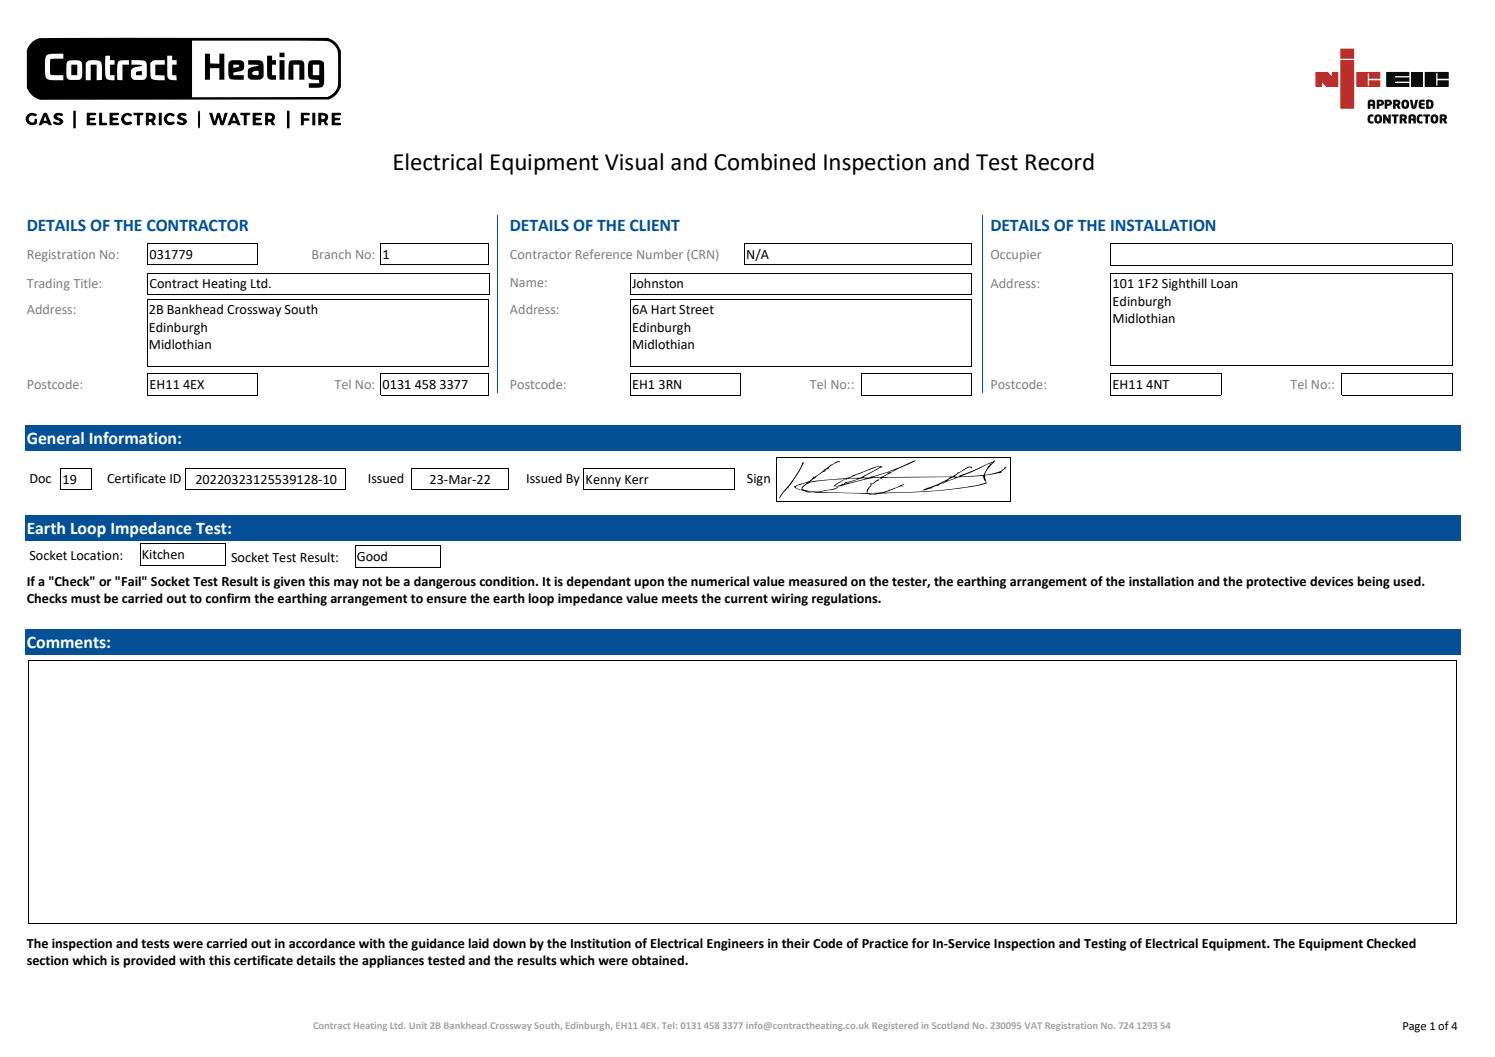 The image size is (1495, 1057). I want to click on Branch, so click(331, 254).
